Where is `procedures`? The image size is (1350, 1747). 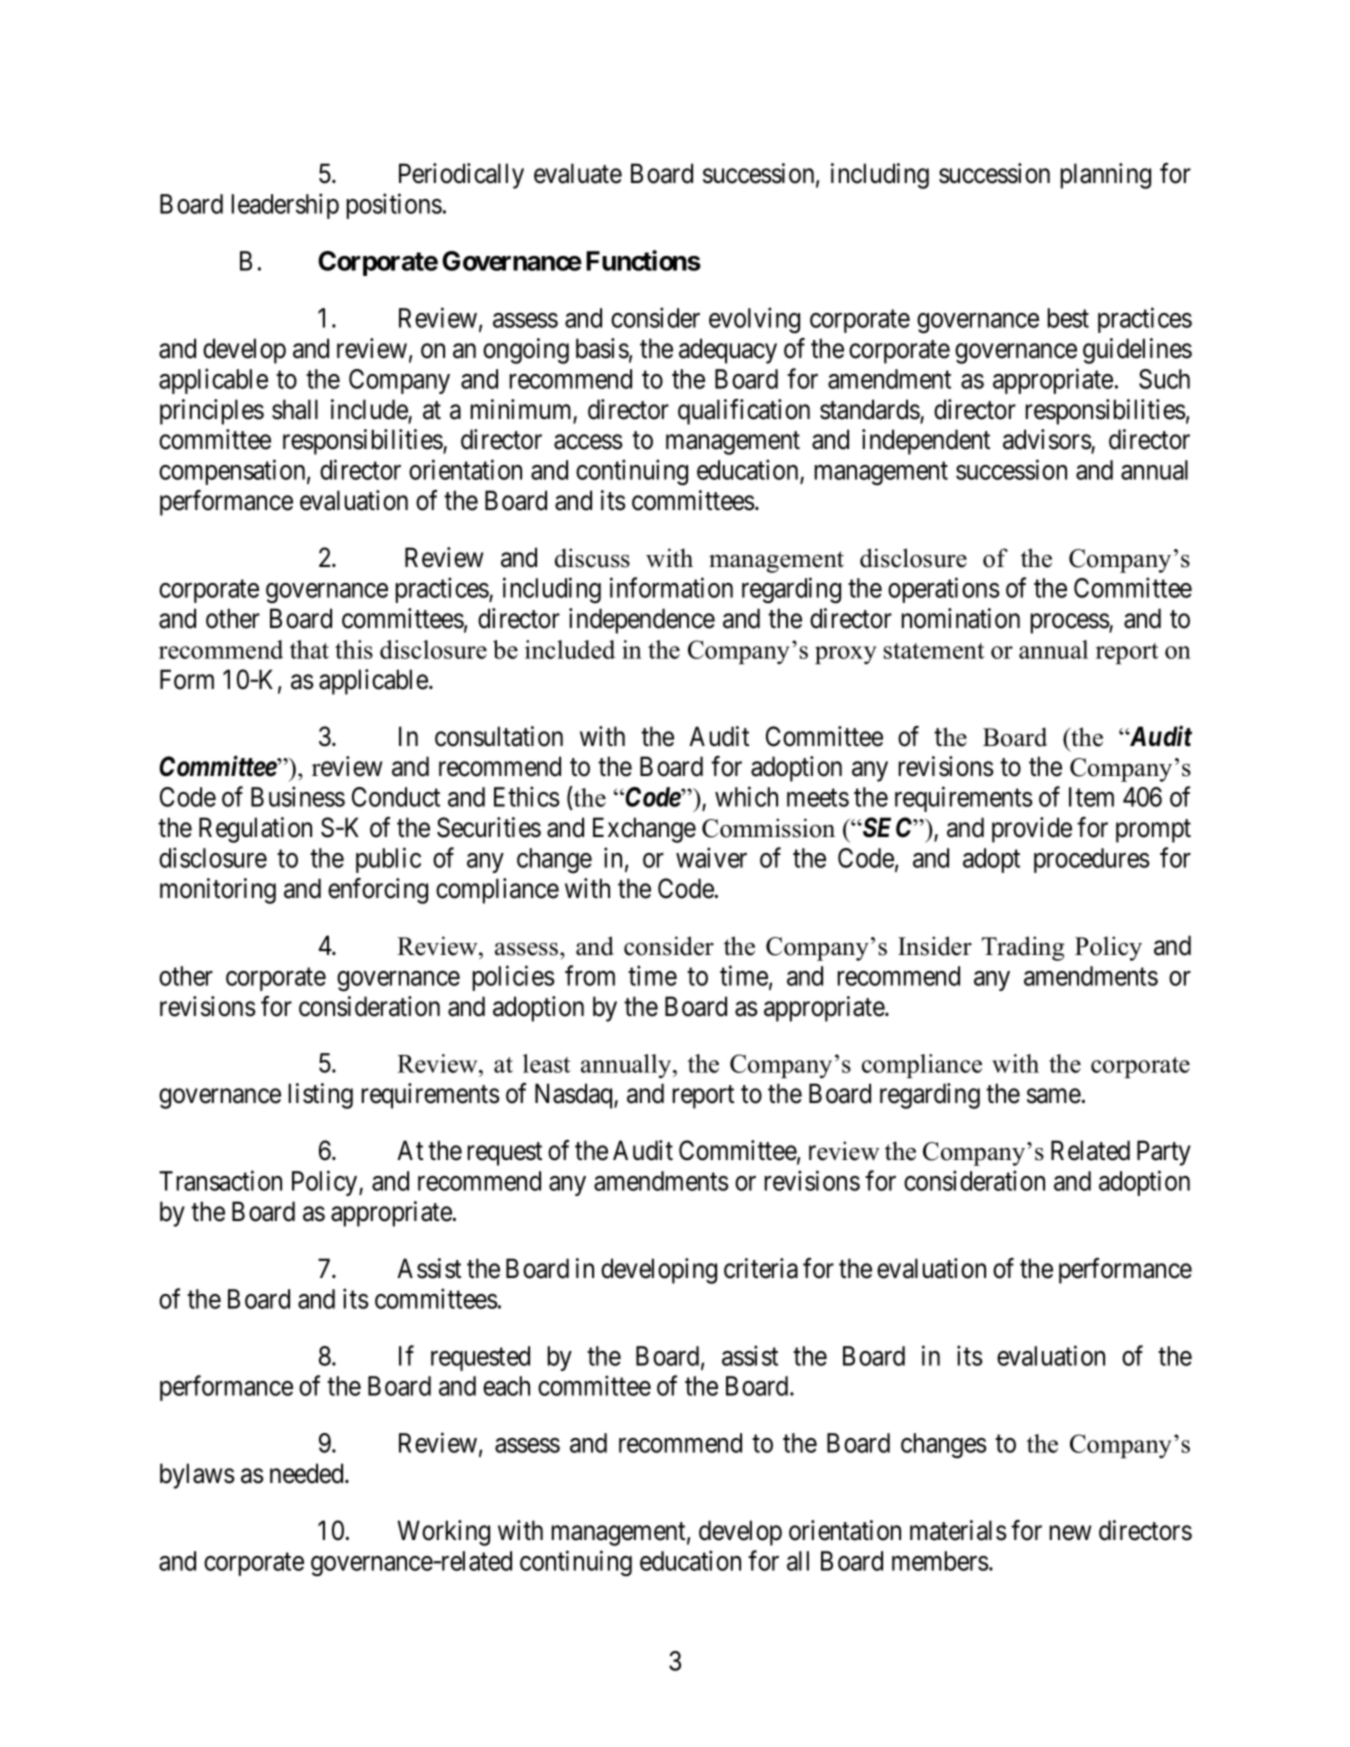
procedures is located at coordinates (1092, 860).
